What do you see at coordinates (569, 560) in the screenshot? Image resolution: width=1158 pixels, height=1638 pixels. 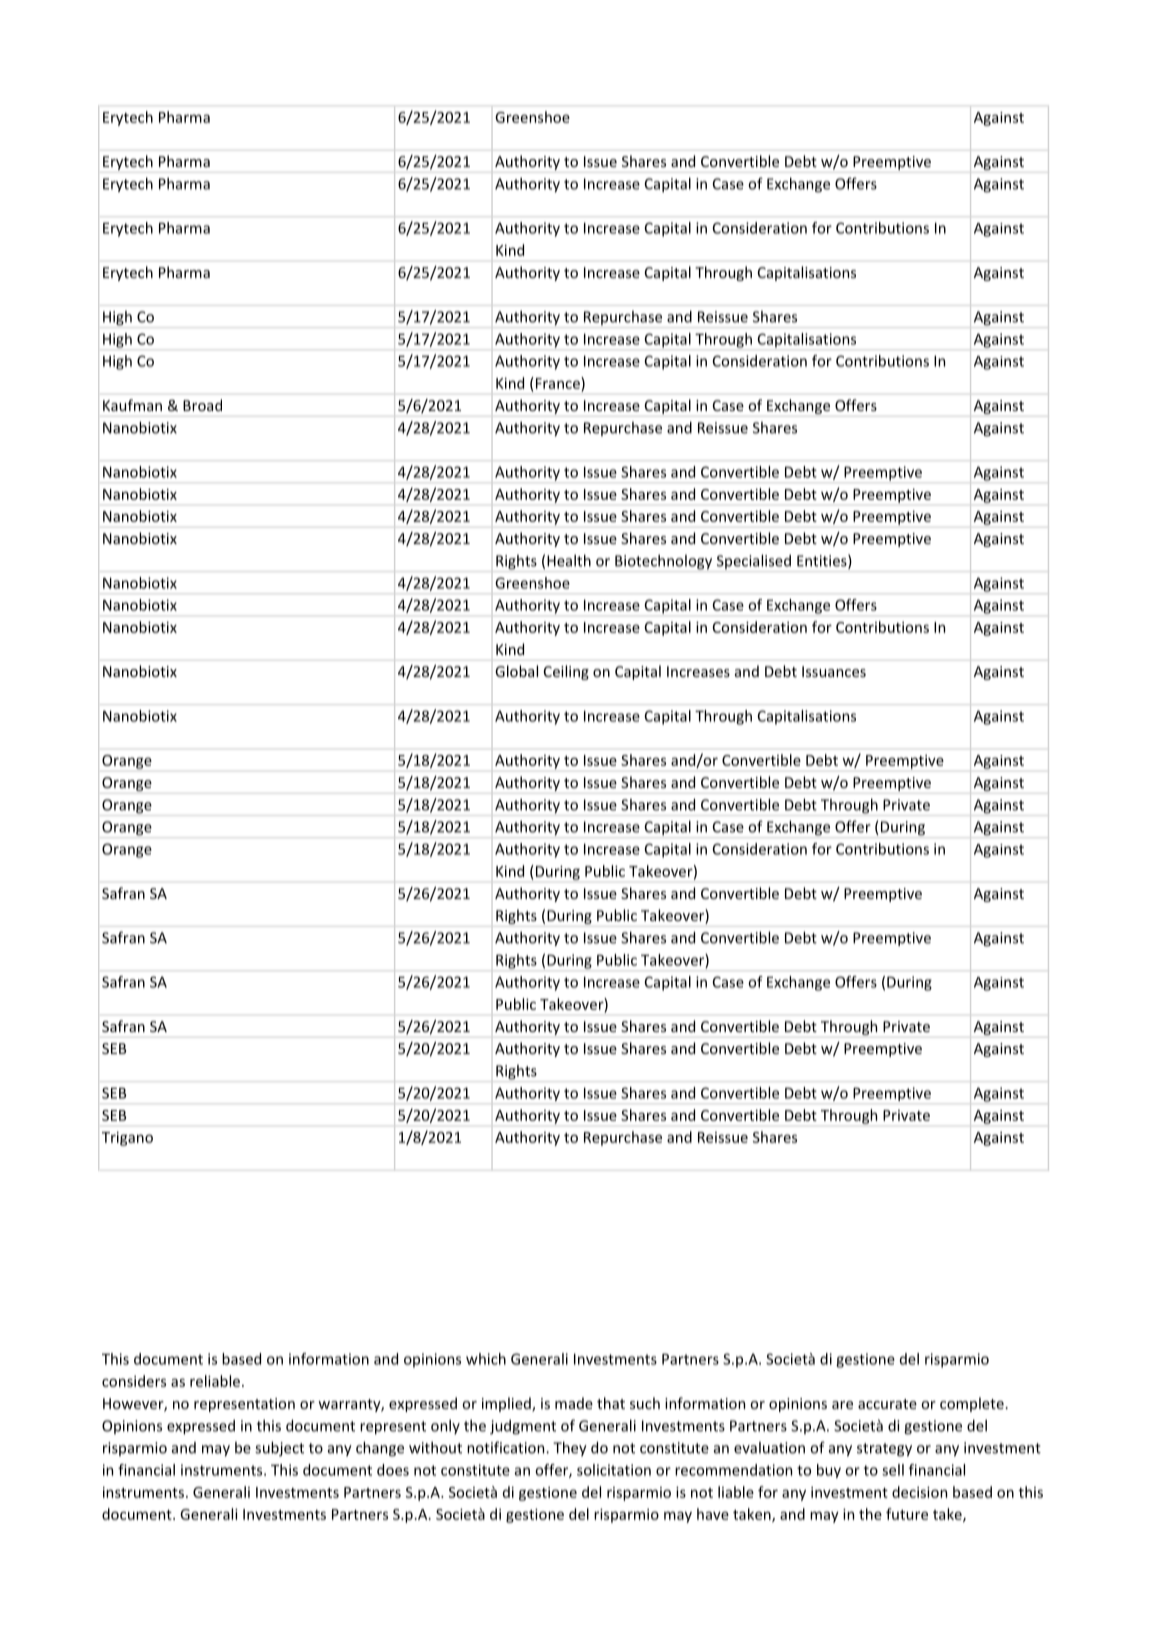 I see `Health` at bounding box center [569, 560].
